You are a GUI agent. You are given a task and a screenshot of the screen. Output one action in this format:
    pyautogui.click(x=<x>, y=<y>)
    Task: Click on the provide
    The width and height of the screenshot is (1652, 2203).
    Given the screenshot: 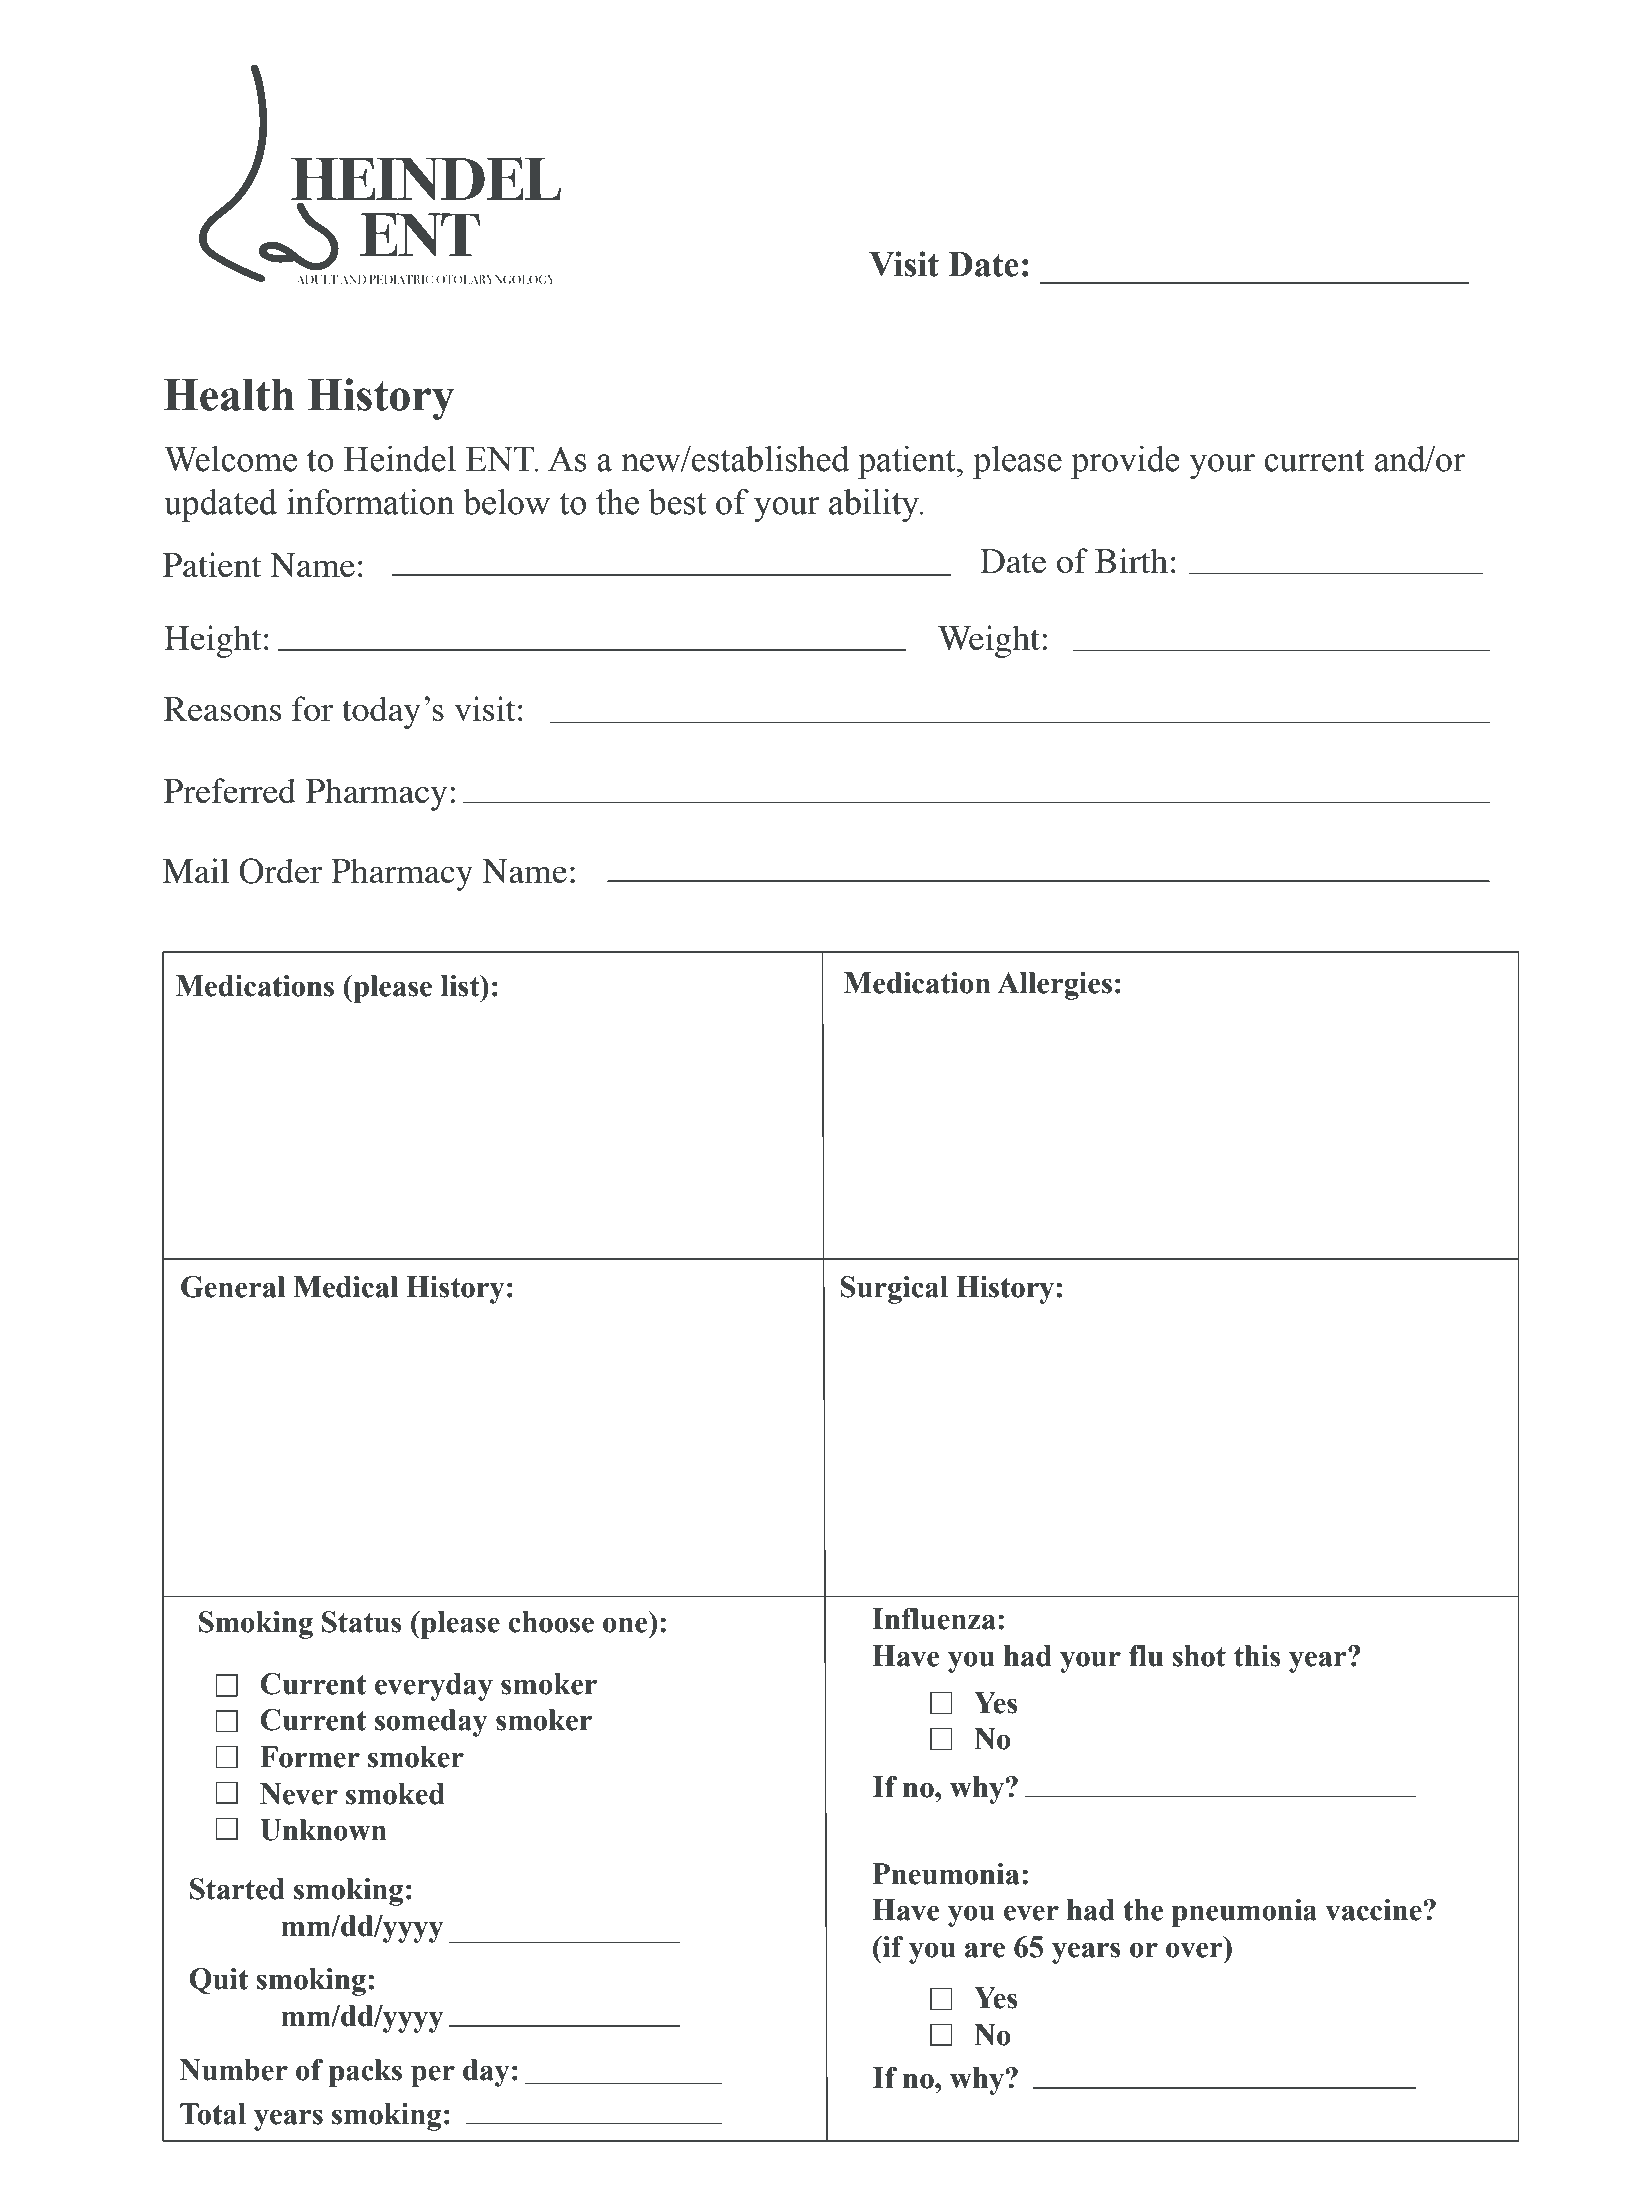 What is the action you would take?
    pyautogui.click(x=1125, y=462)
